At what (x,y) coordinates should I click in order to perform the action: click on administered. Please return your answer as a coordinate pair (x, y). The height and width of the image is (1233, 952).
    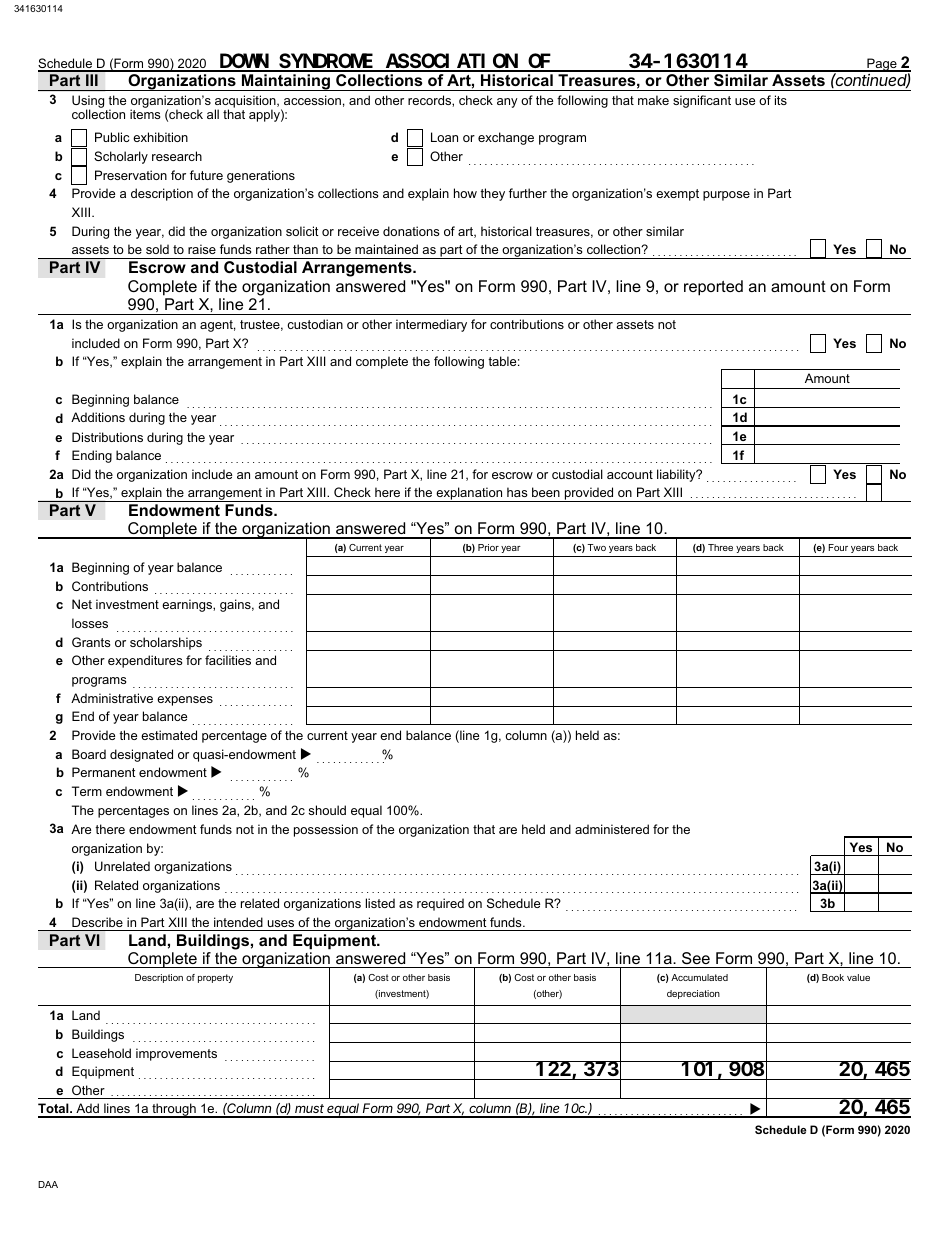
    Looking at the image, I should click on (612, 829).
